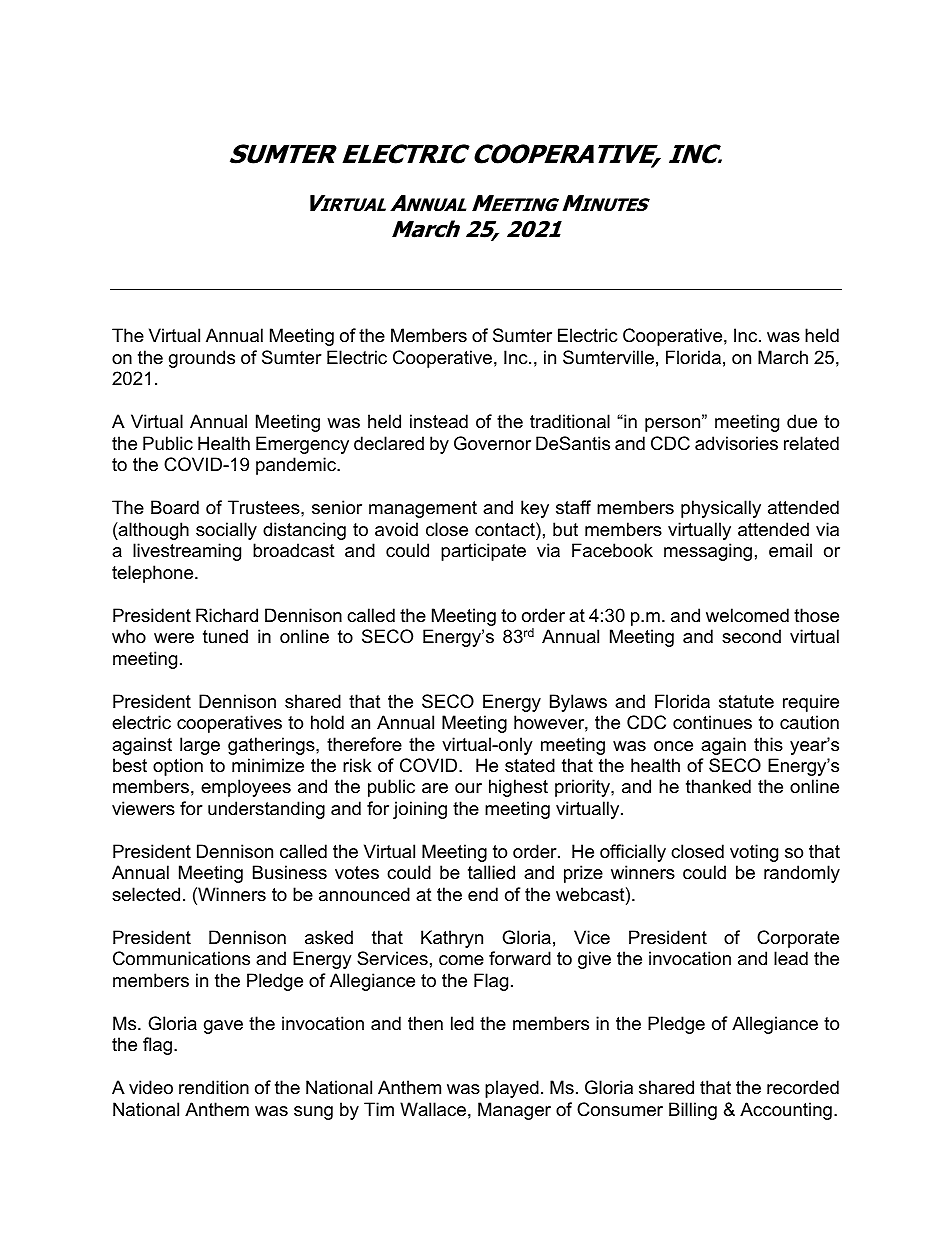 This screenshot has height=1233, width=952. What do you see at coordinates (439, 421) in the screenshot?
I see `instead` at bounding box center [439, 421].
